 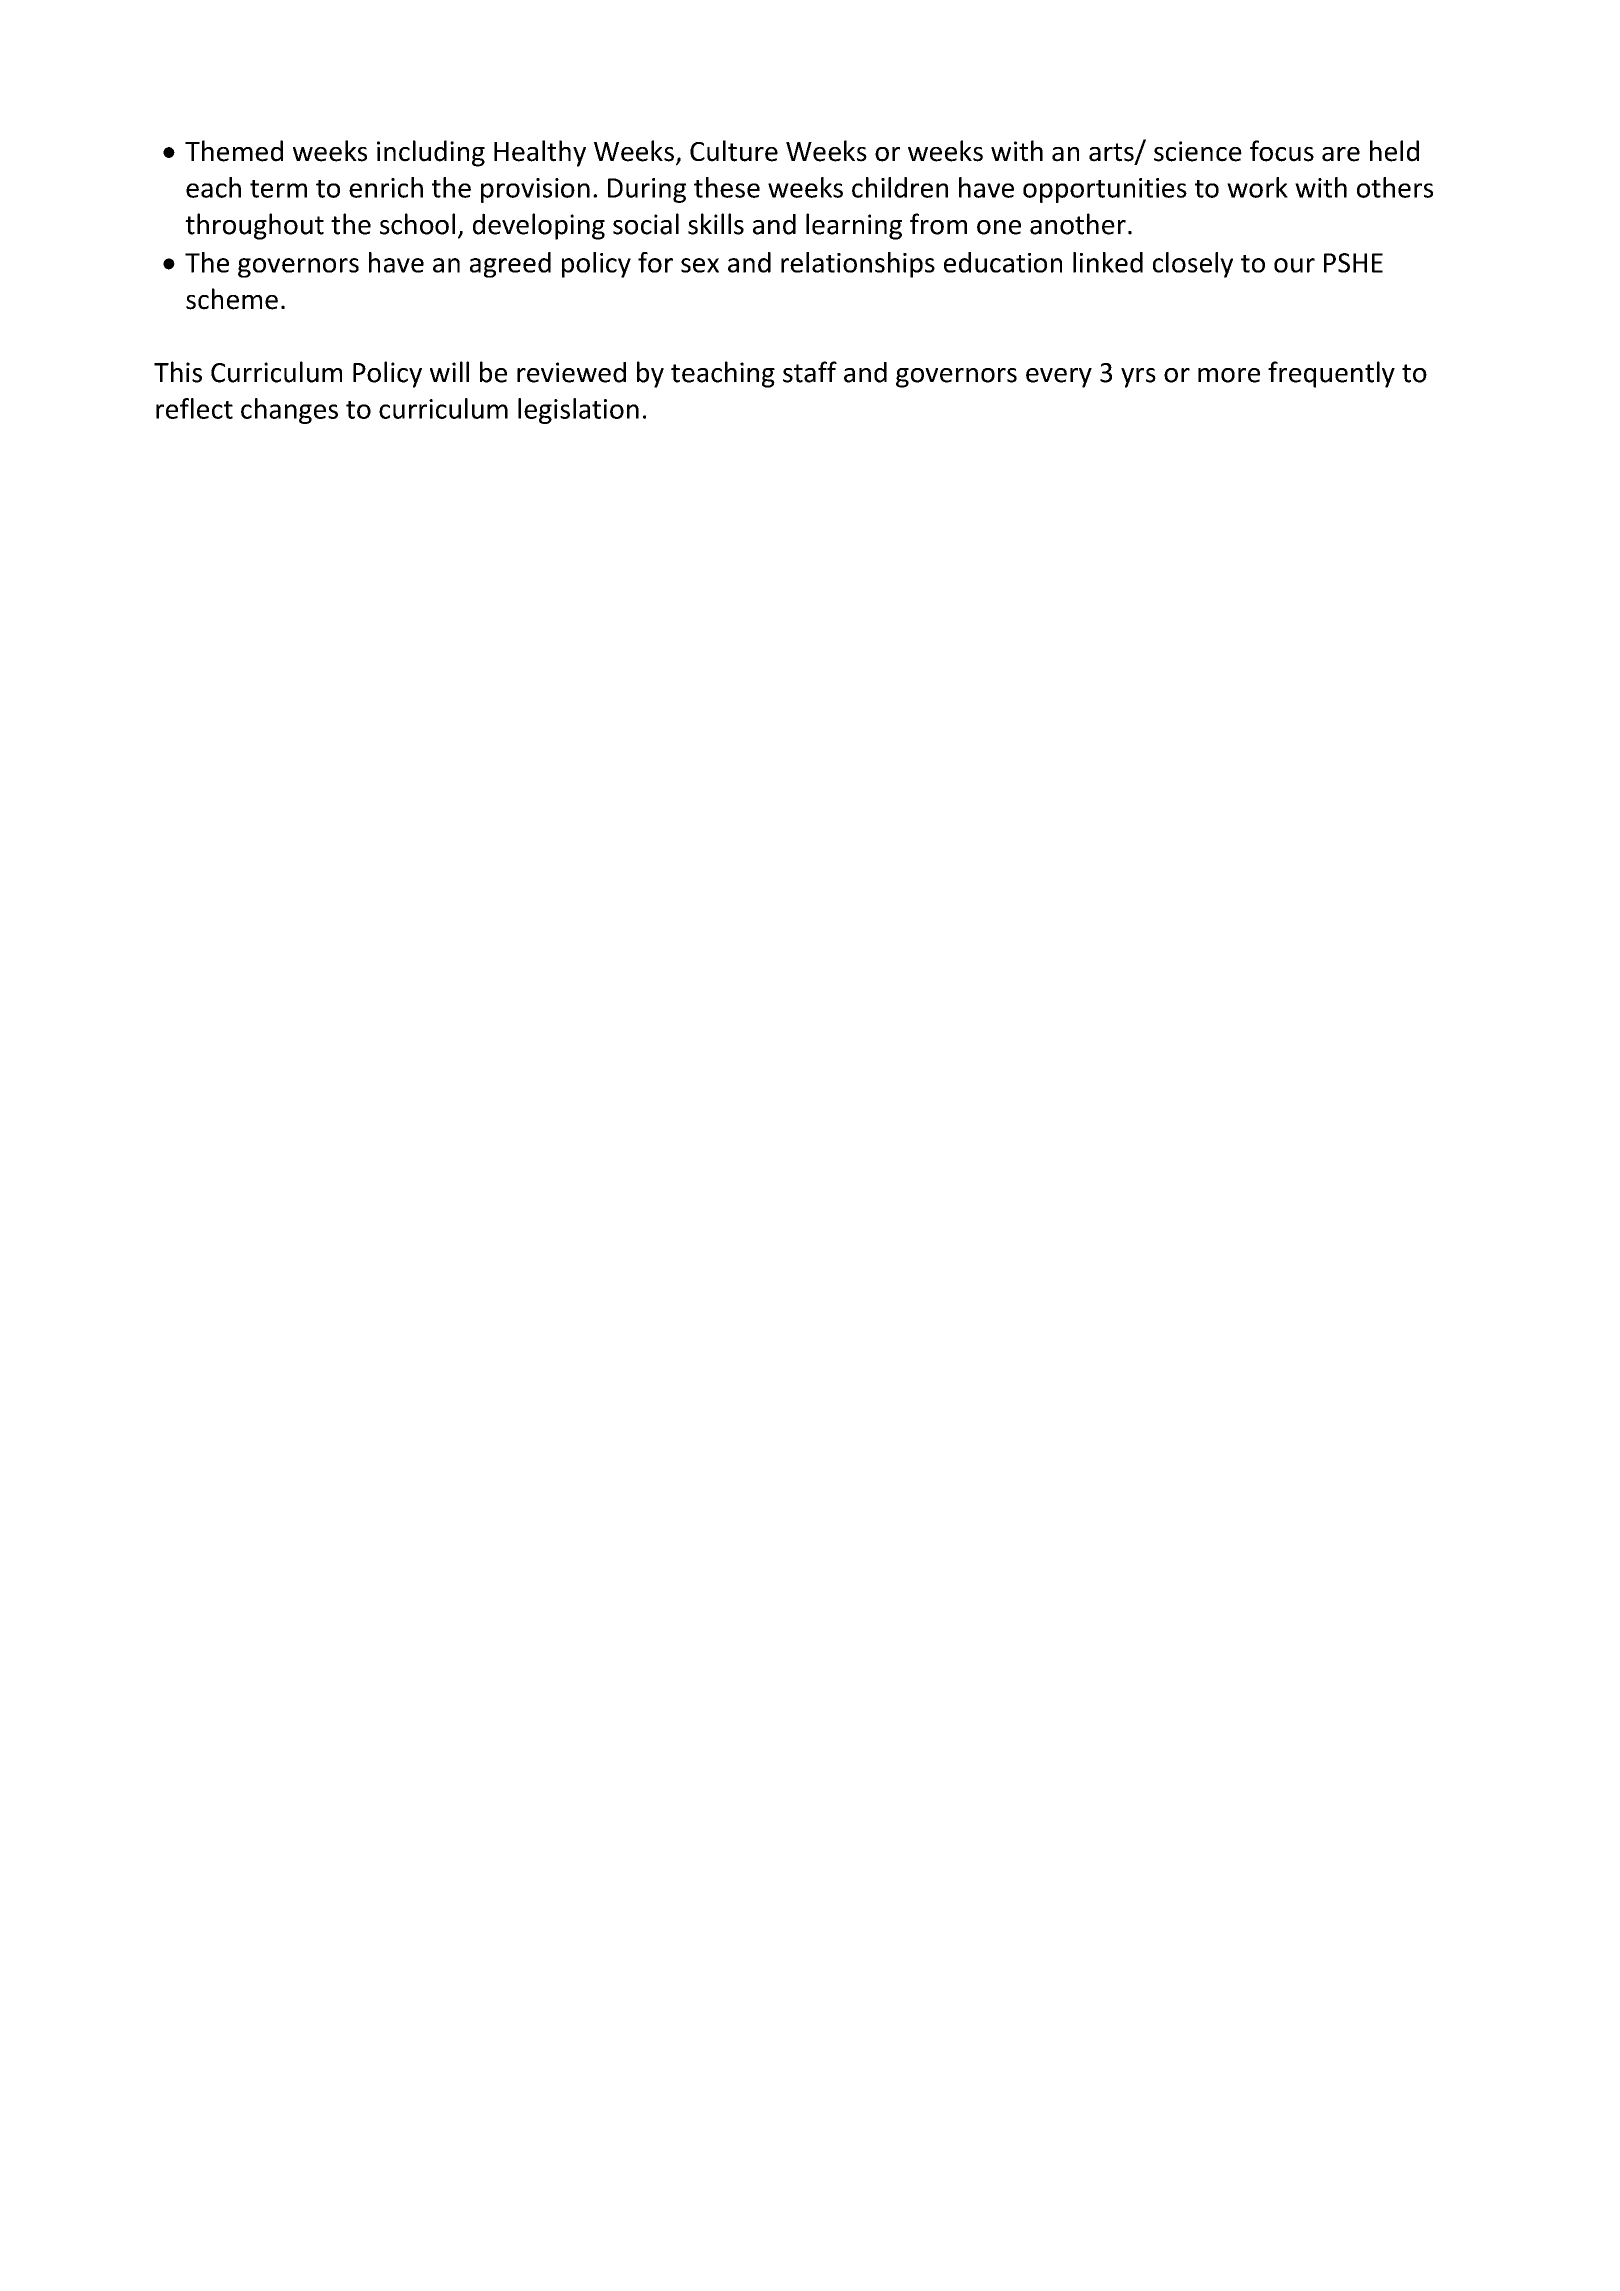 What do you see at coordinates (289, 411) in the document?
I see `changes` at bounding box center [289, 411].
